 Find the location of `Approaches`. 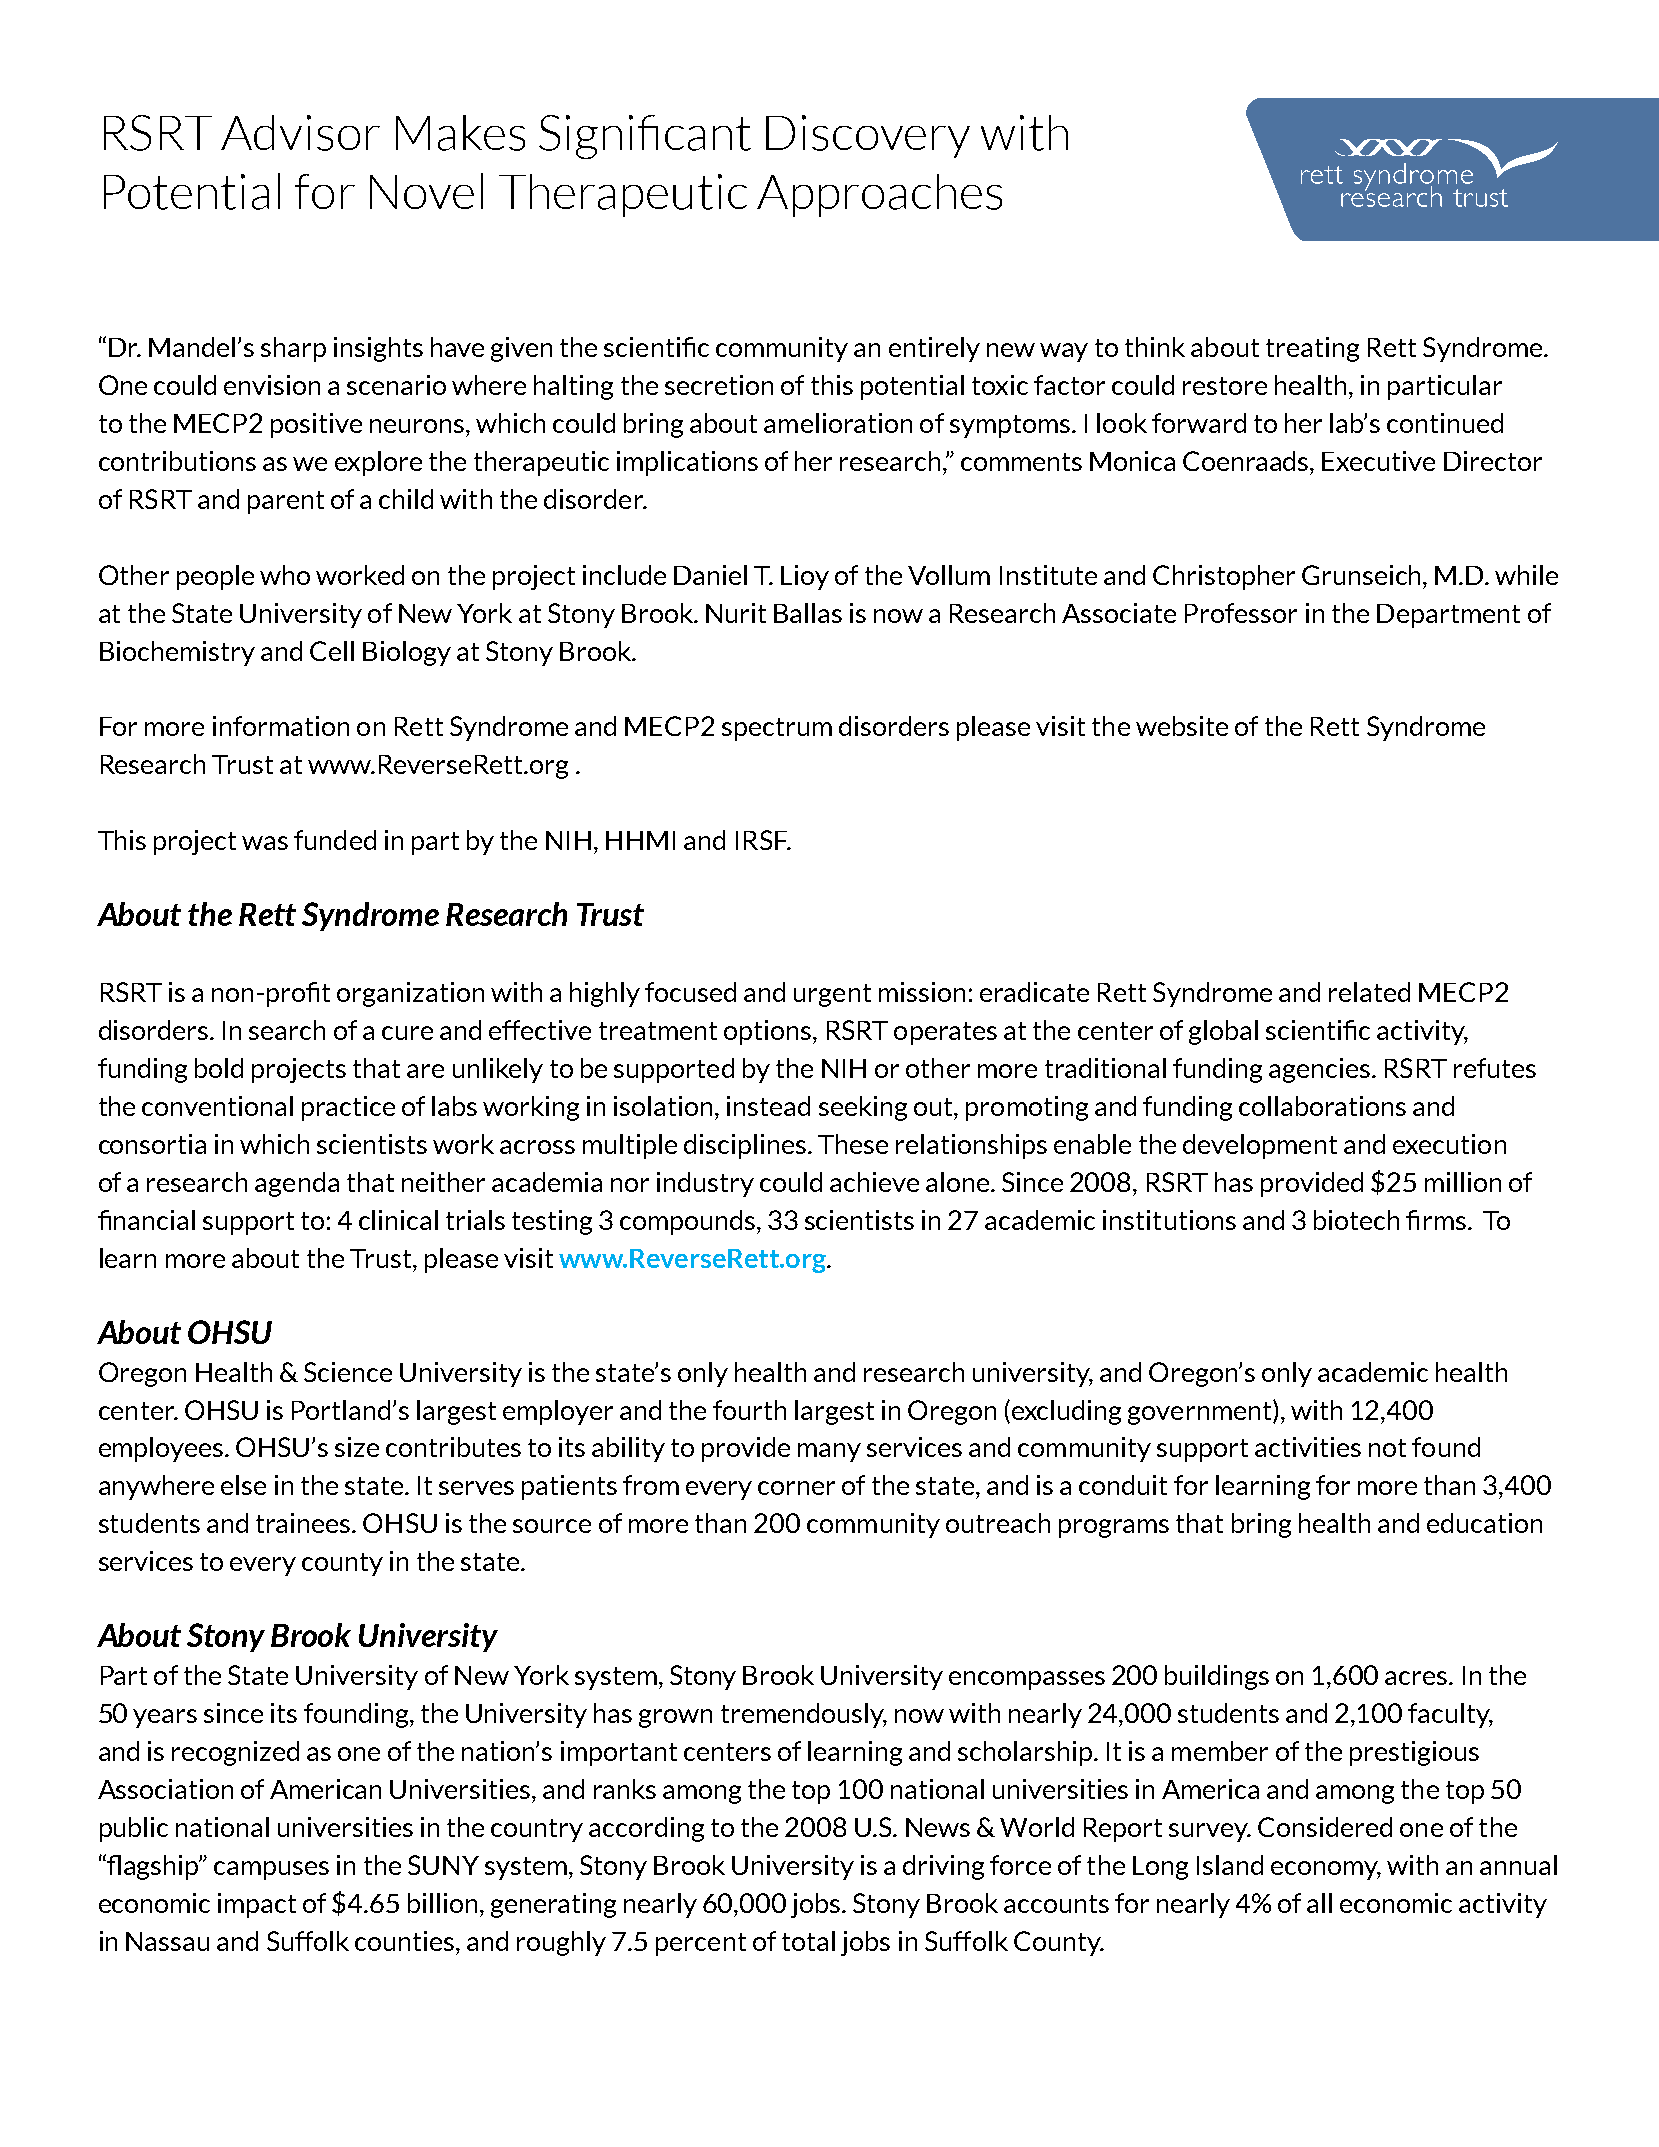

Approaches is located at coordinates (879, 195).
